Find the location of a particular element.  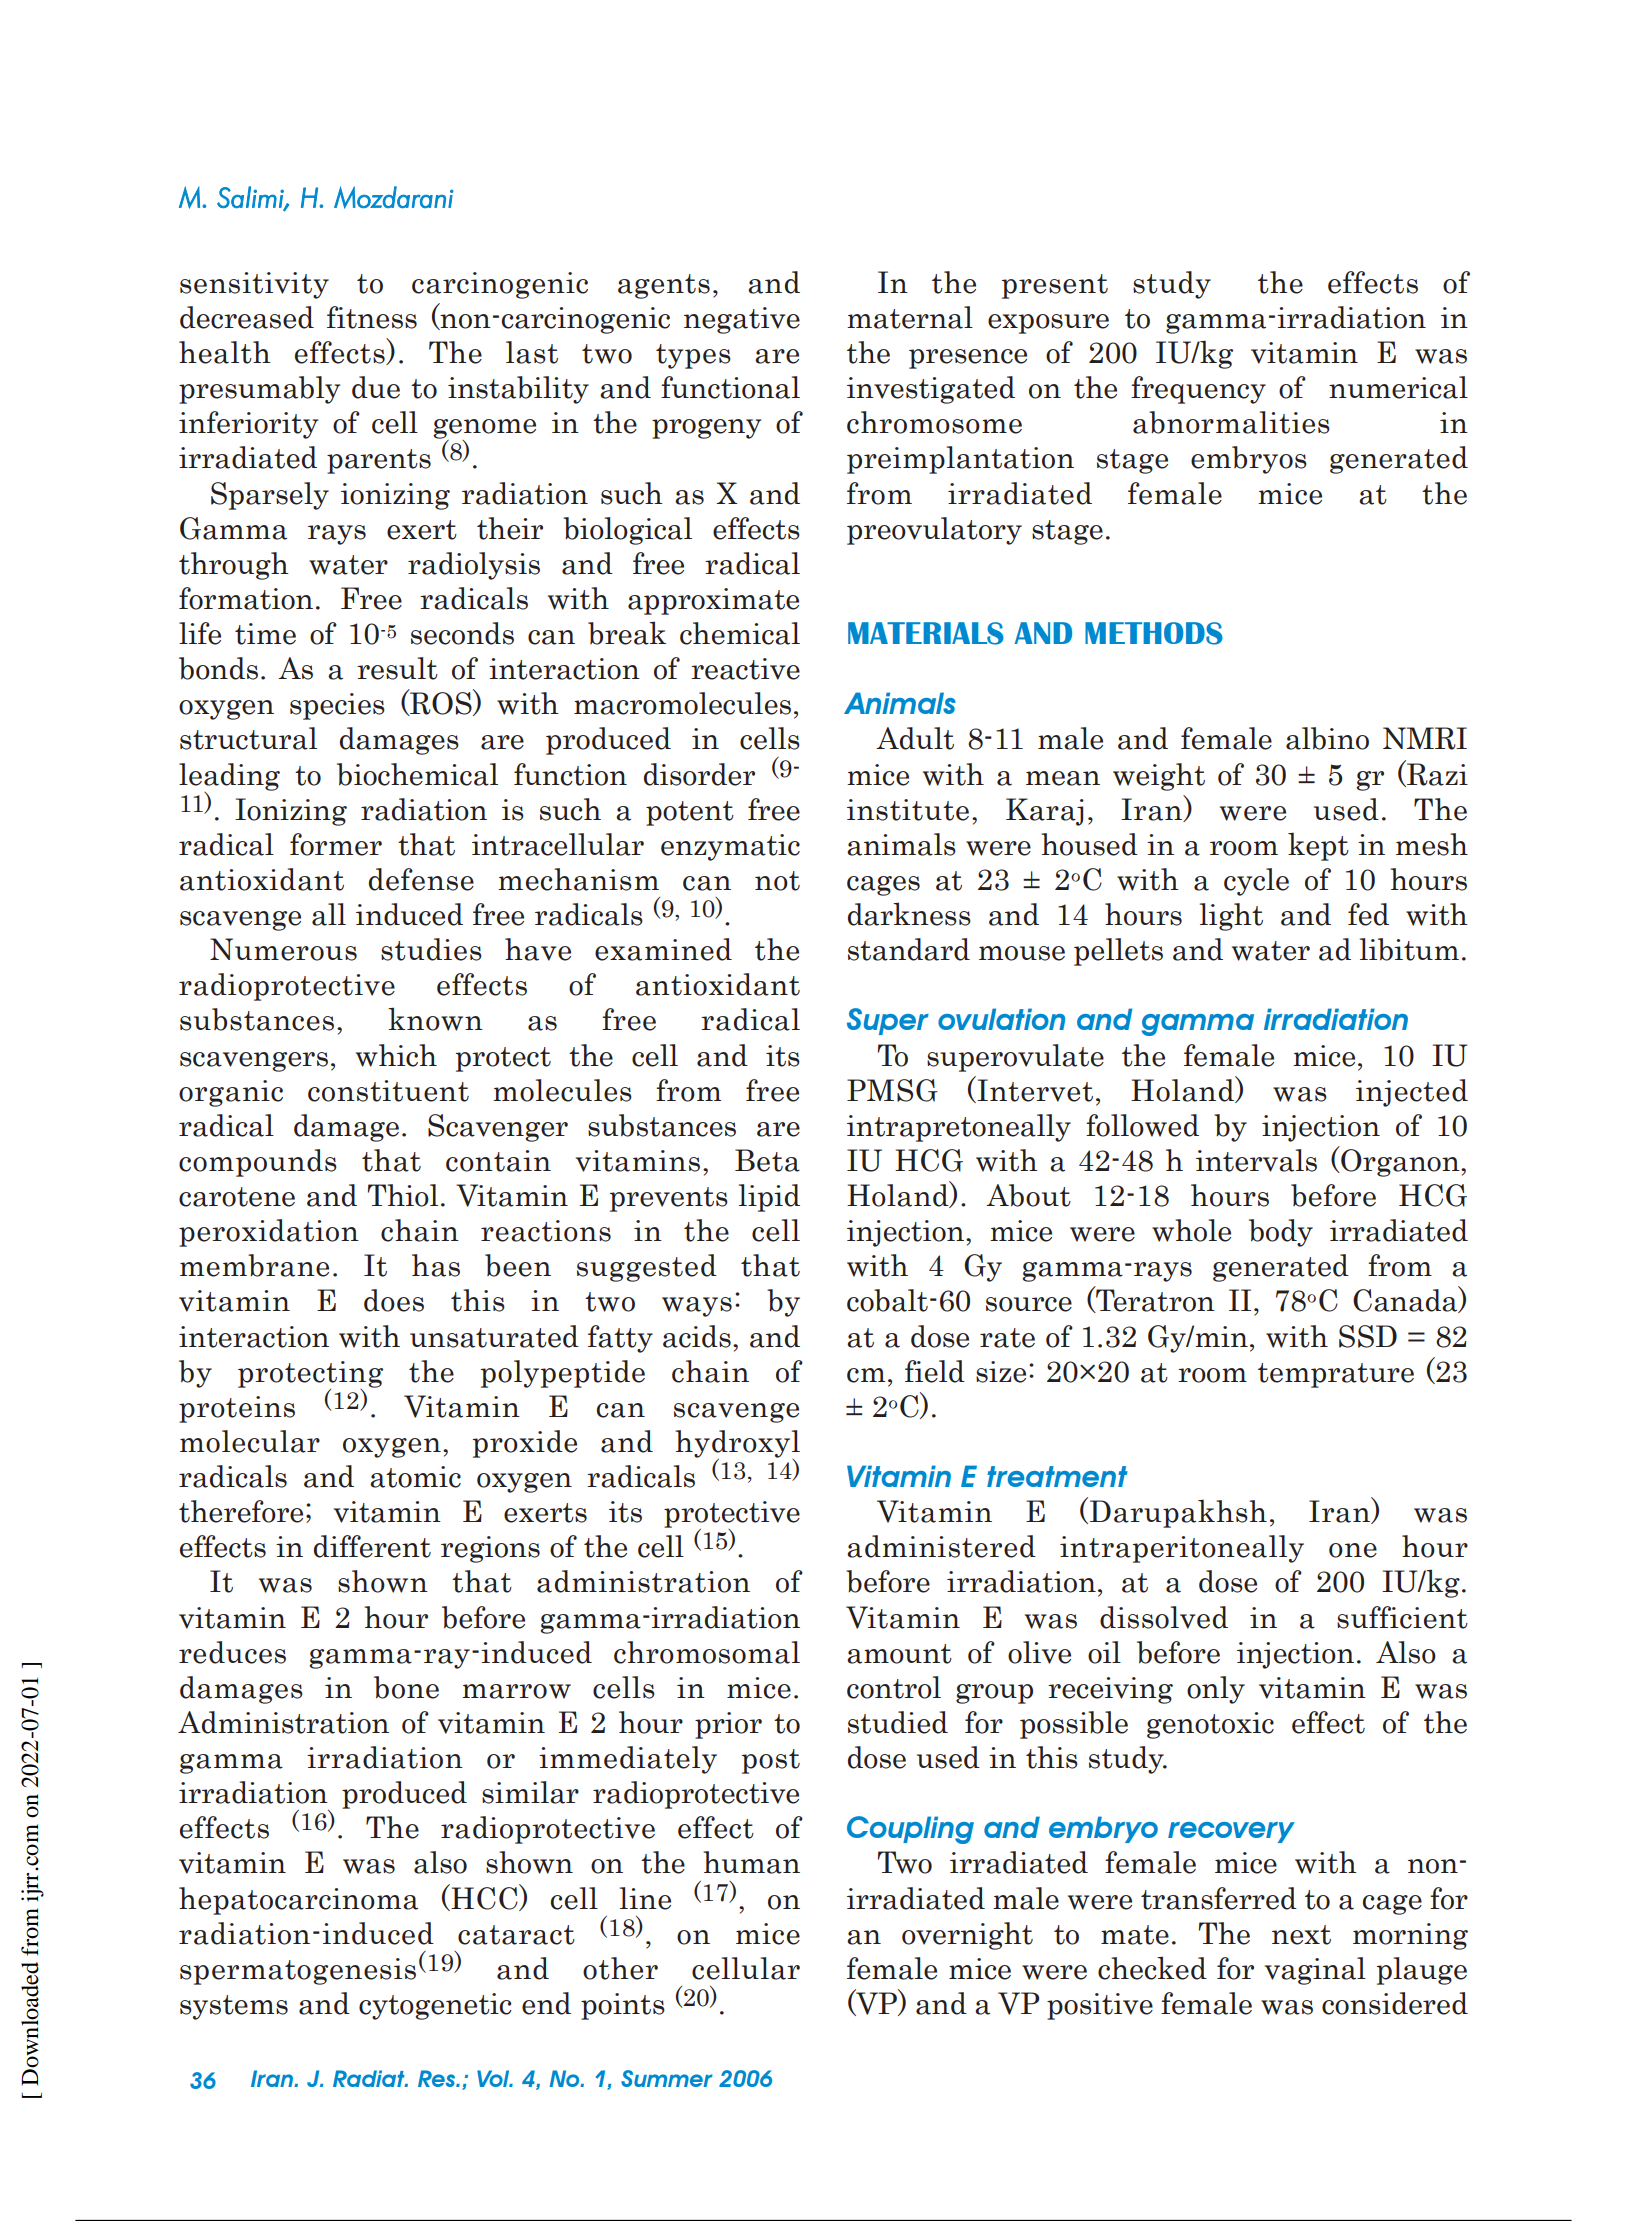

cycle is located at coordinates (1256, 882).
